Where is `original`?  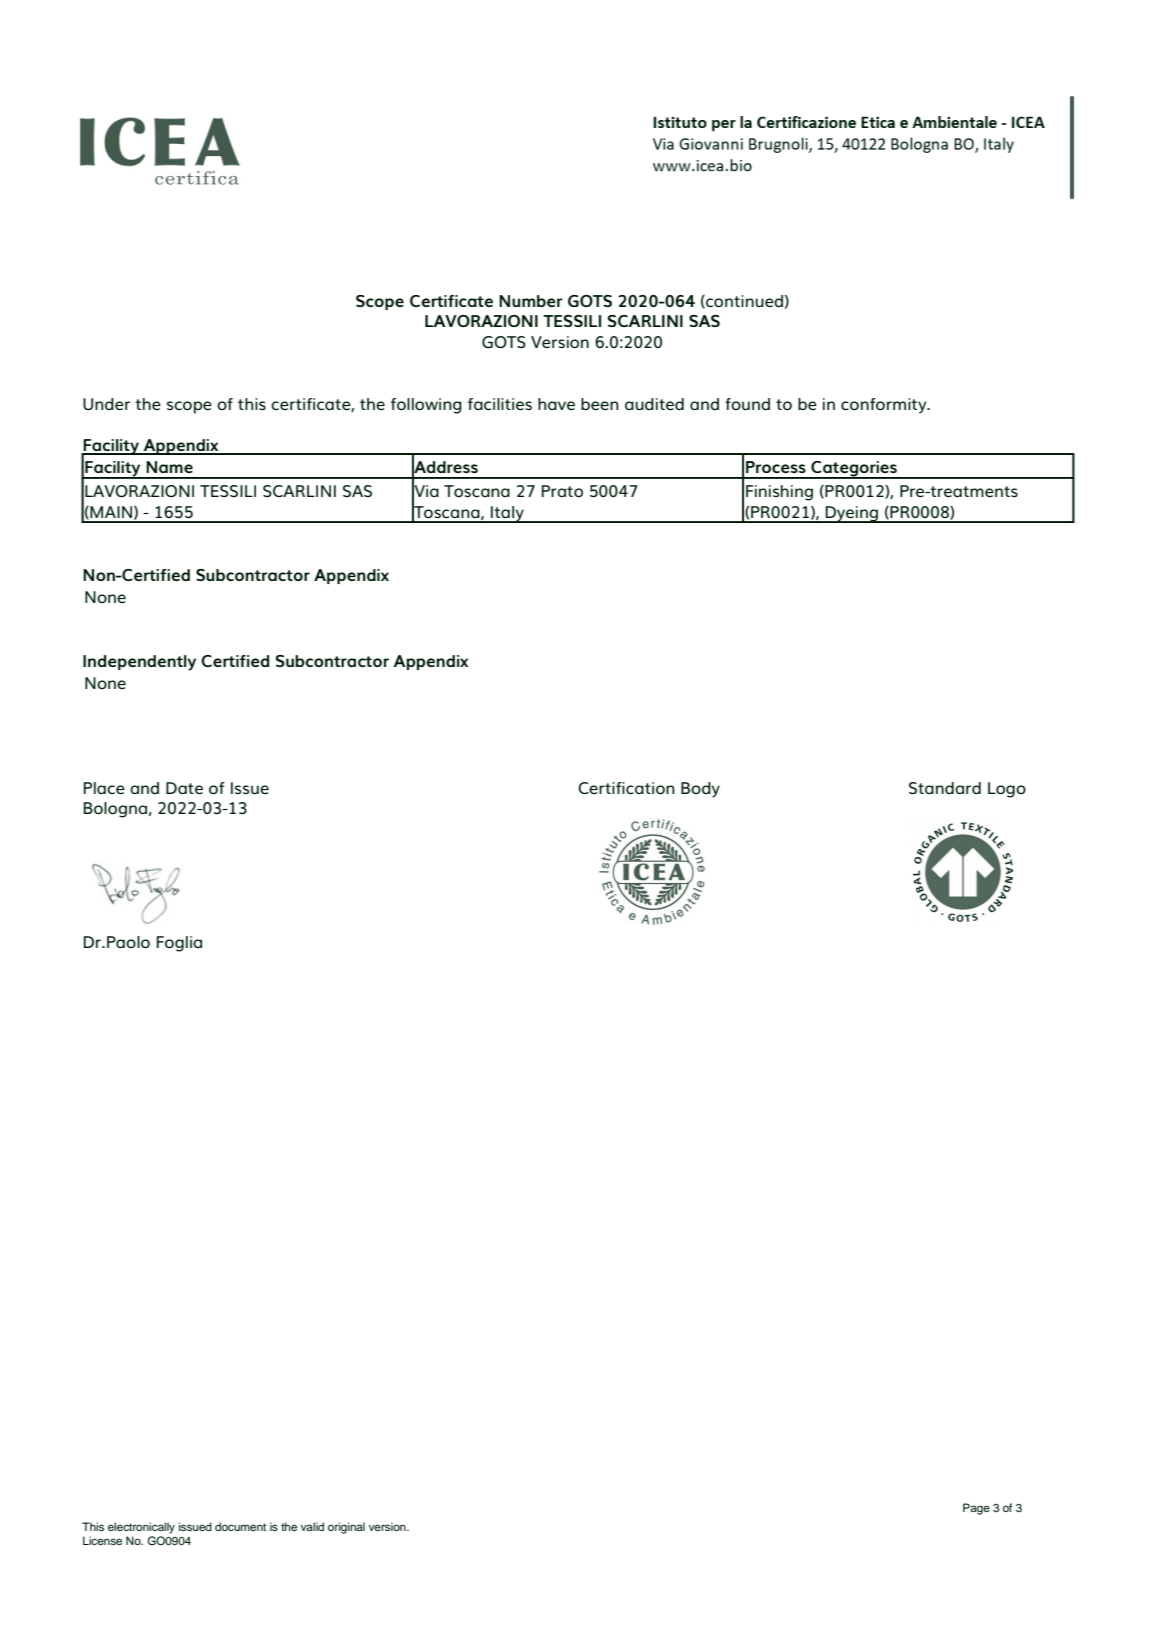 original is located at coordinates (346, 1528).
